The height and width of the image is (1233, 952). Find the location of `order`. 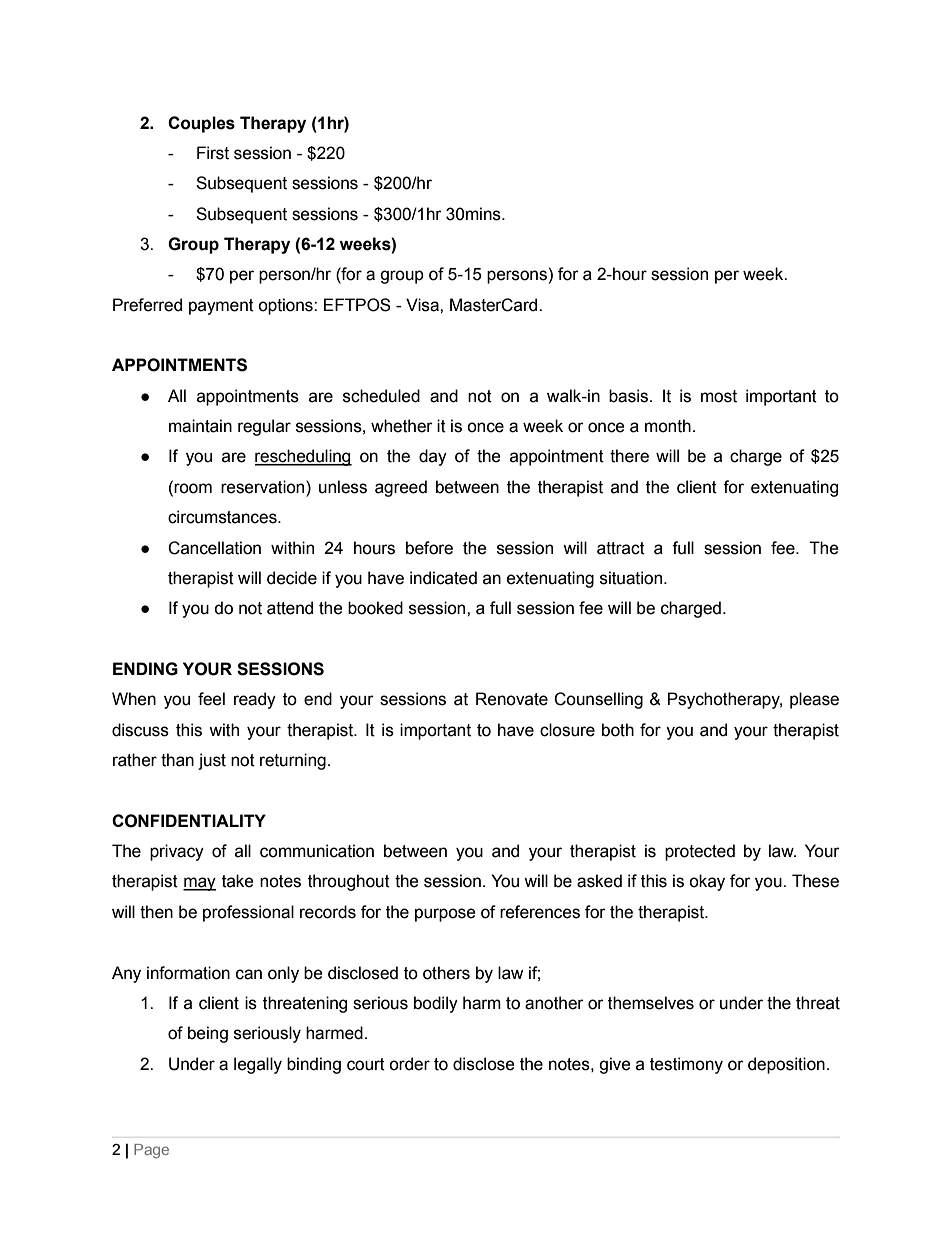

order is located at coordinates (409, 1064).
